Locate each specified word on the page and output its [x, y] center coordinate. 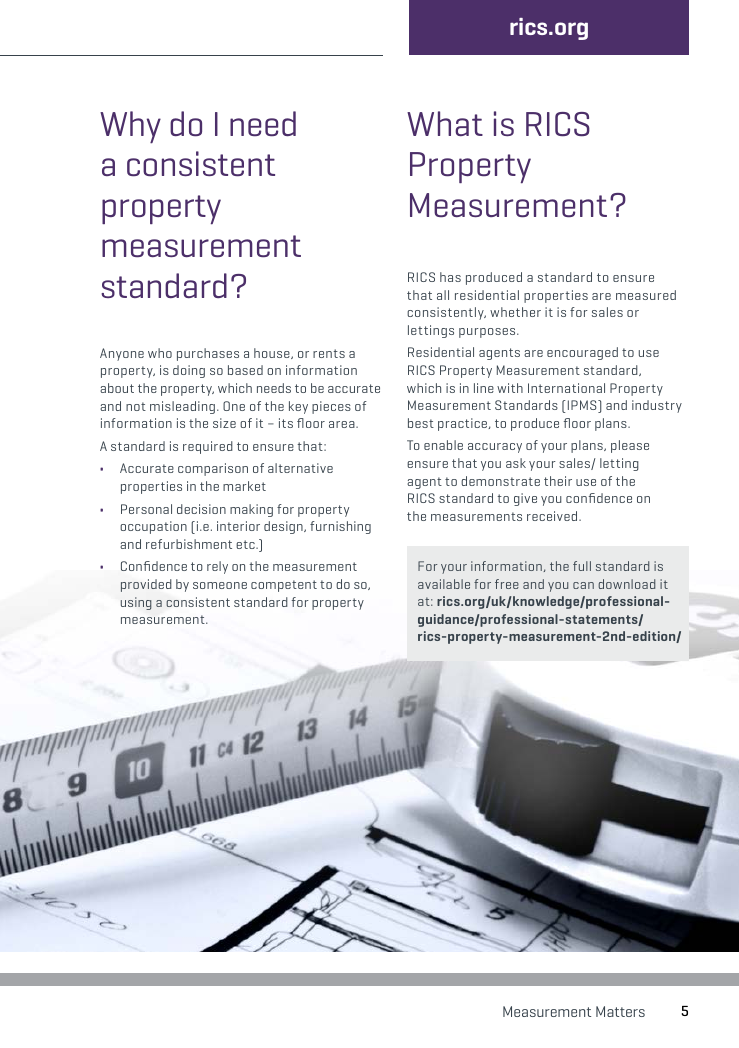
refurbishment [189, 544]
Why [130, 127]
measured [646, 295]
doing [189, 371]
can [583, 585]
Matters [620, 1011]
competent [284, 586]
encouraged [582, 353]
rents [329, 353]
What [445, 123]
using [136, 603]
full [582, 566]
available [444, 584]
